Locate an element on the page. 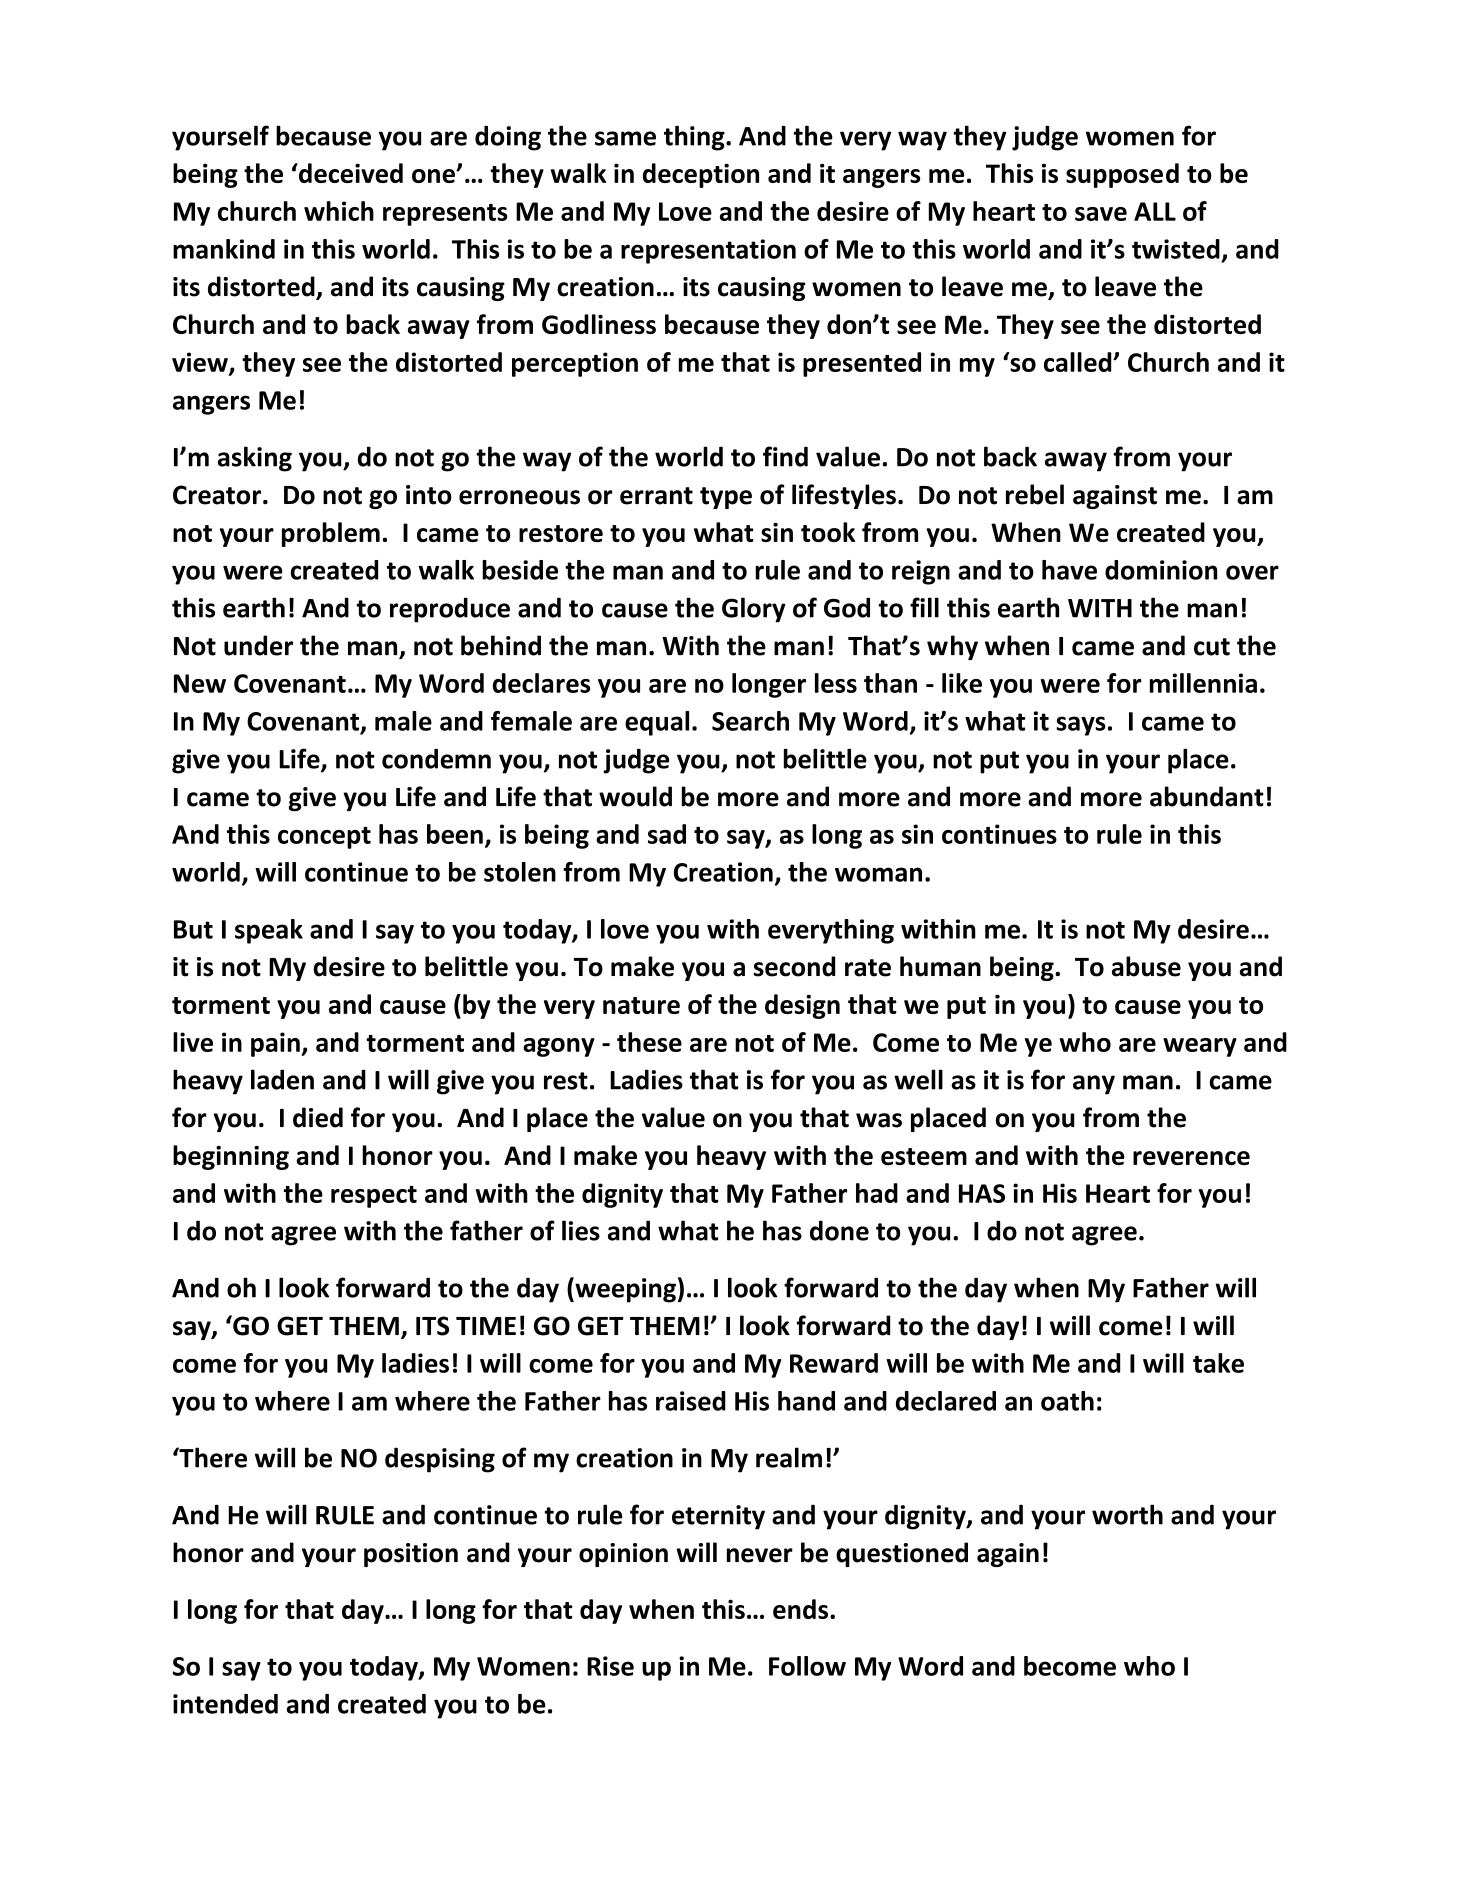  intended is located at coordinates (225, 1704).
